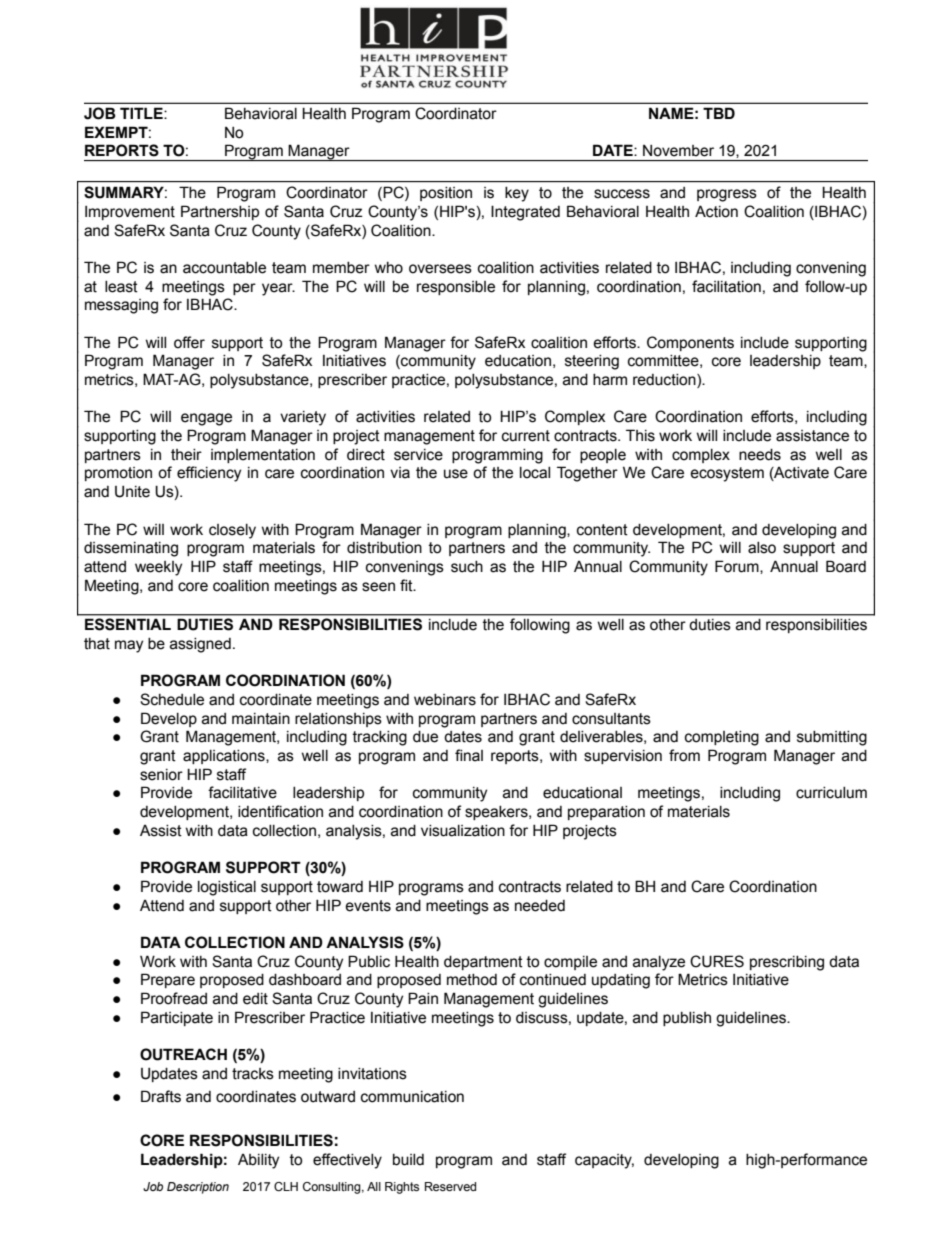  Describe the element at coordinates (727, 474) in the screenshot. I see `ecosystem` at that location.
